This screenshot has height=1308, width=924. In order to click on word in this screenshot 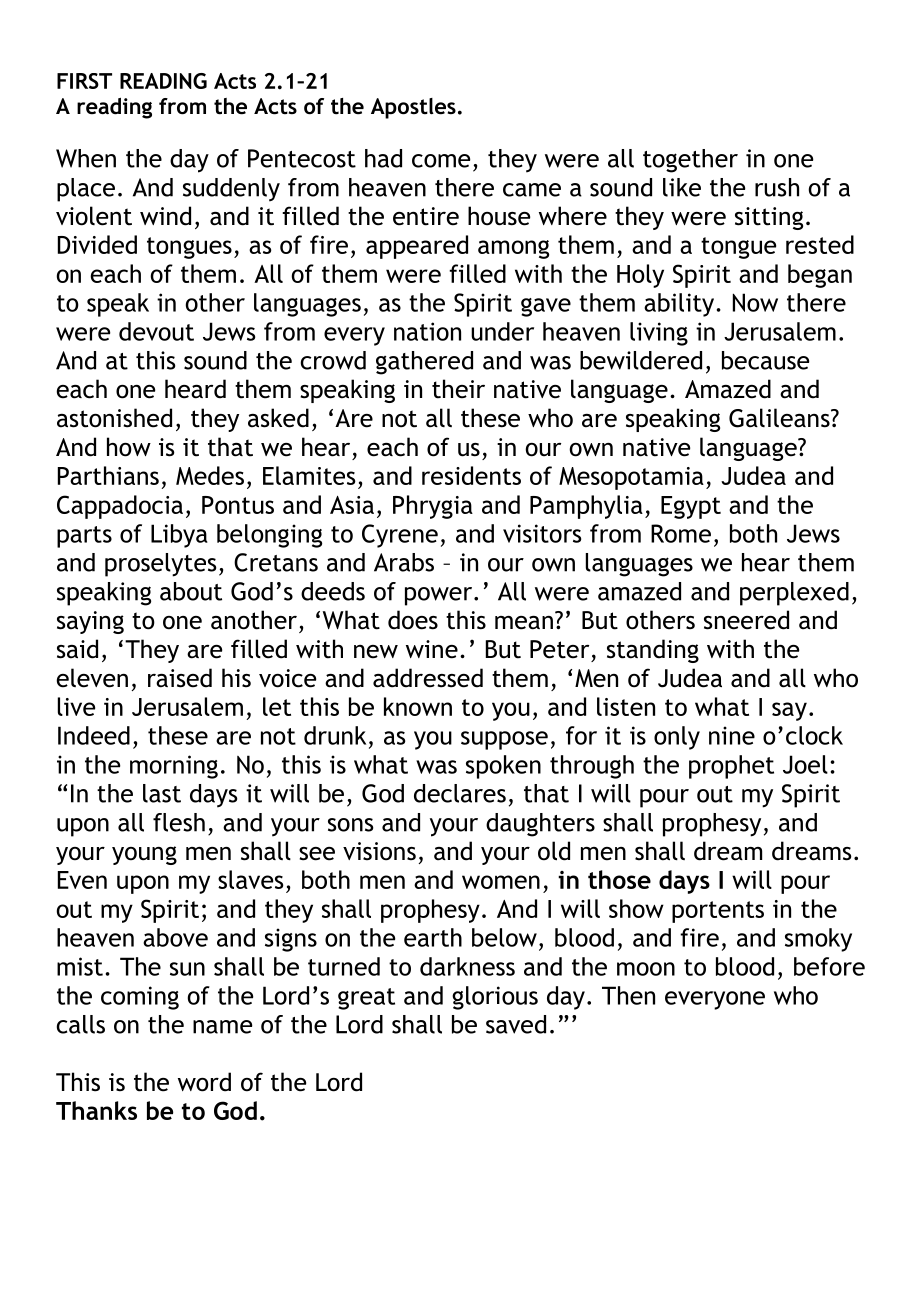, I will do `click(204, 1082)`.
